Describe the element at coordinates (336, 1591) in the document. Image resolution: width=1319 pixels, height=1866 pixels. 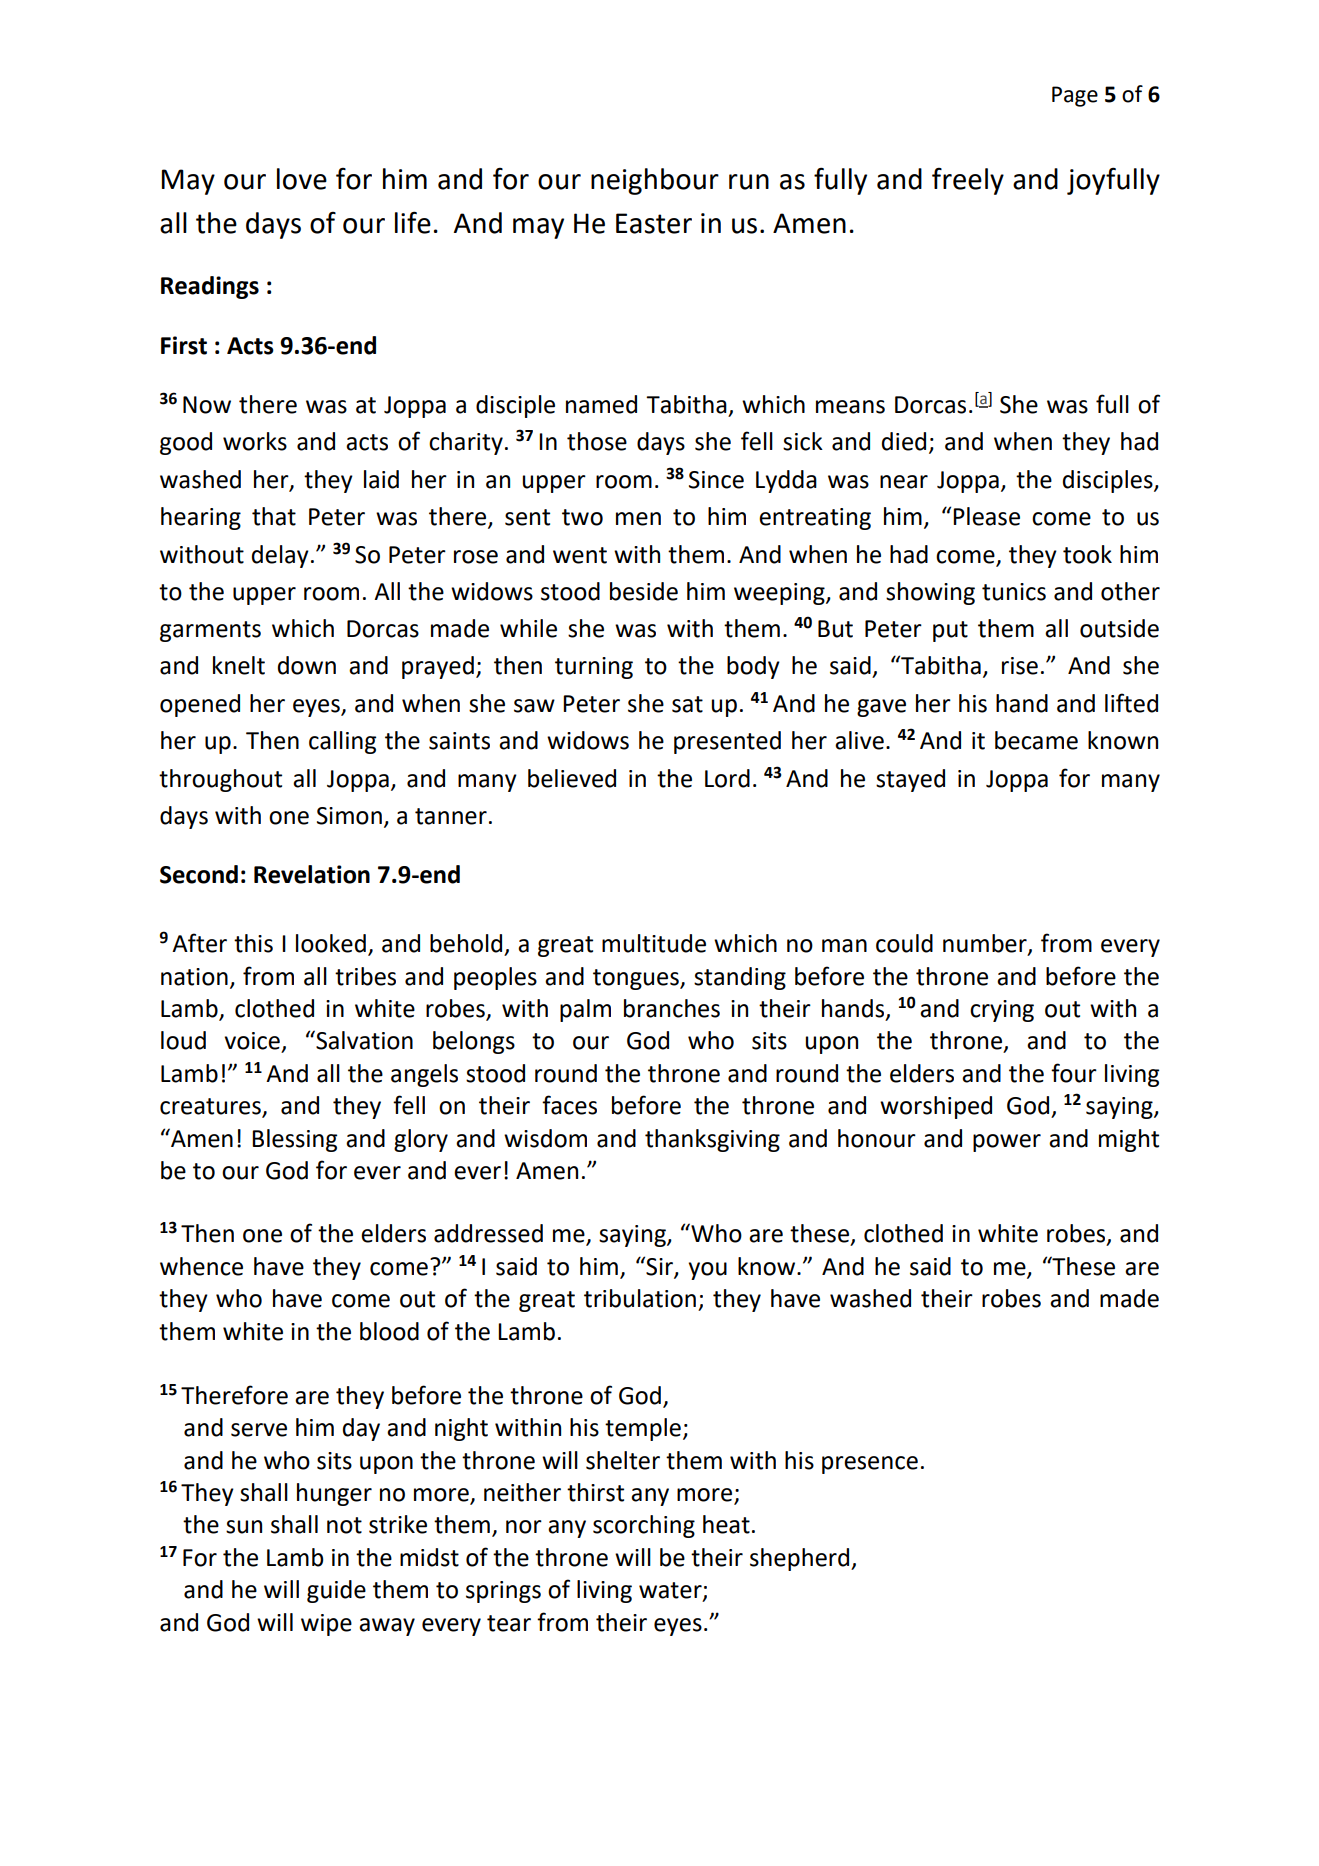
I see `guide` at that location.
